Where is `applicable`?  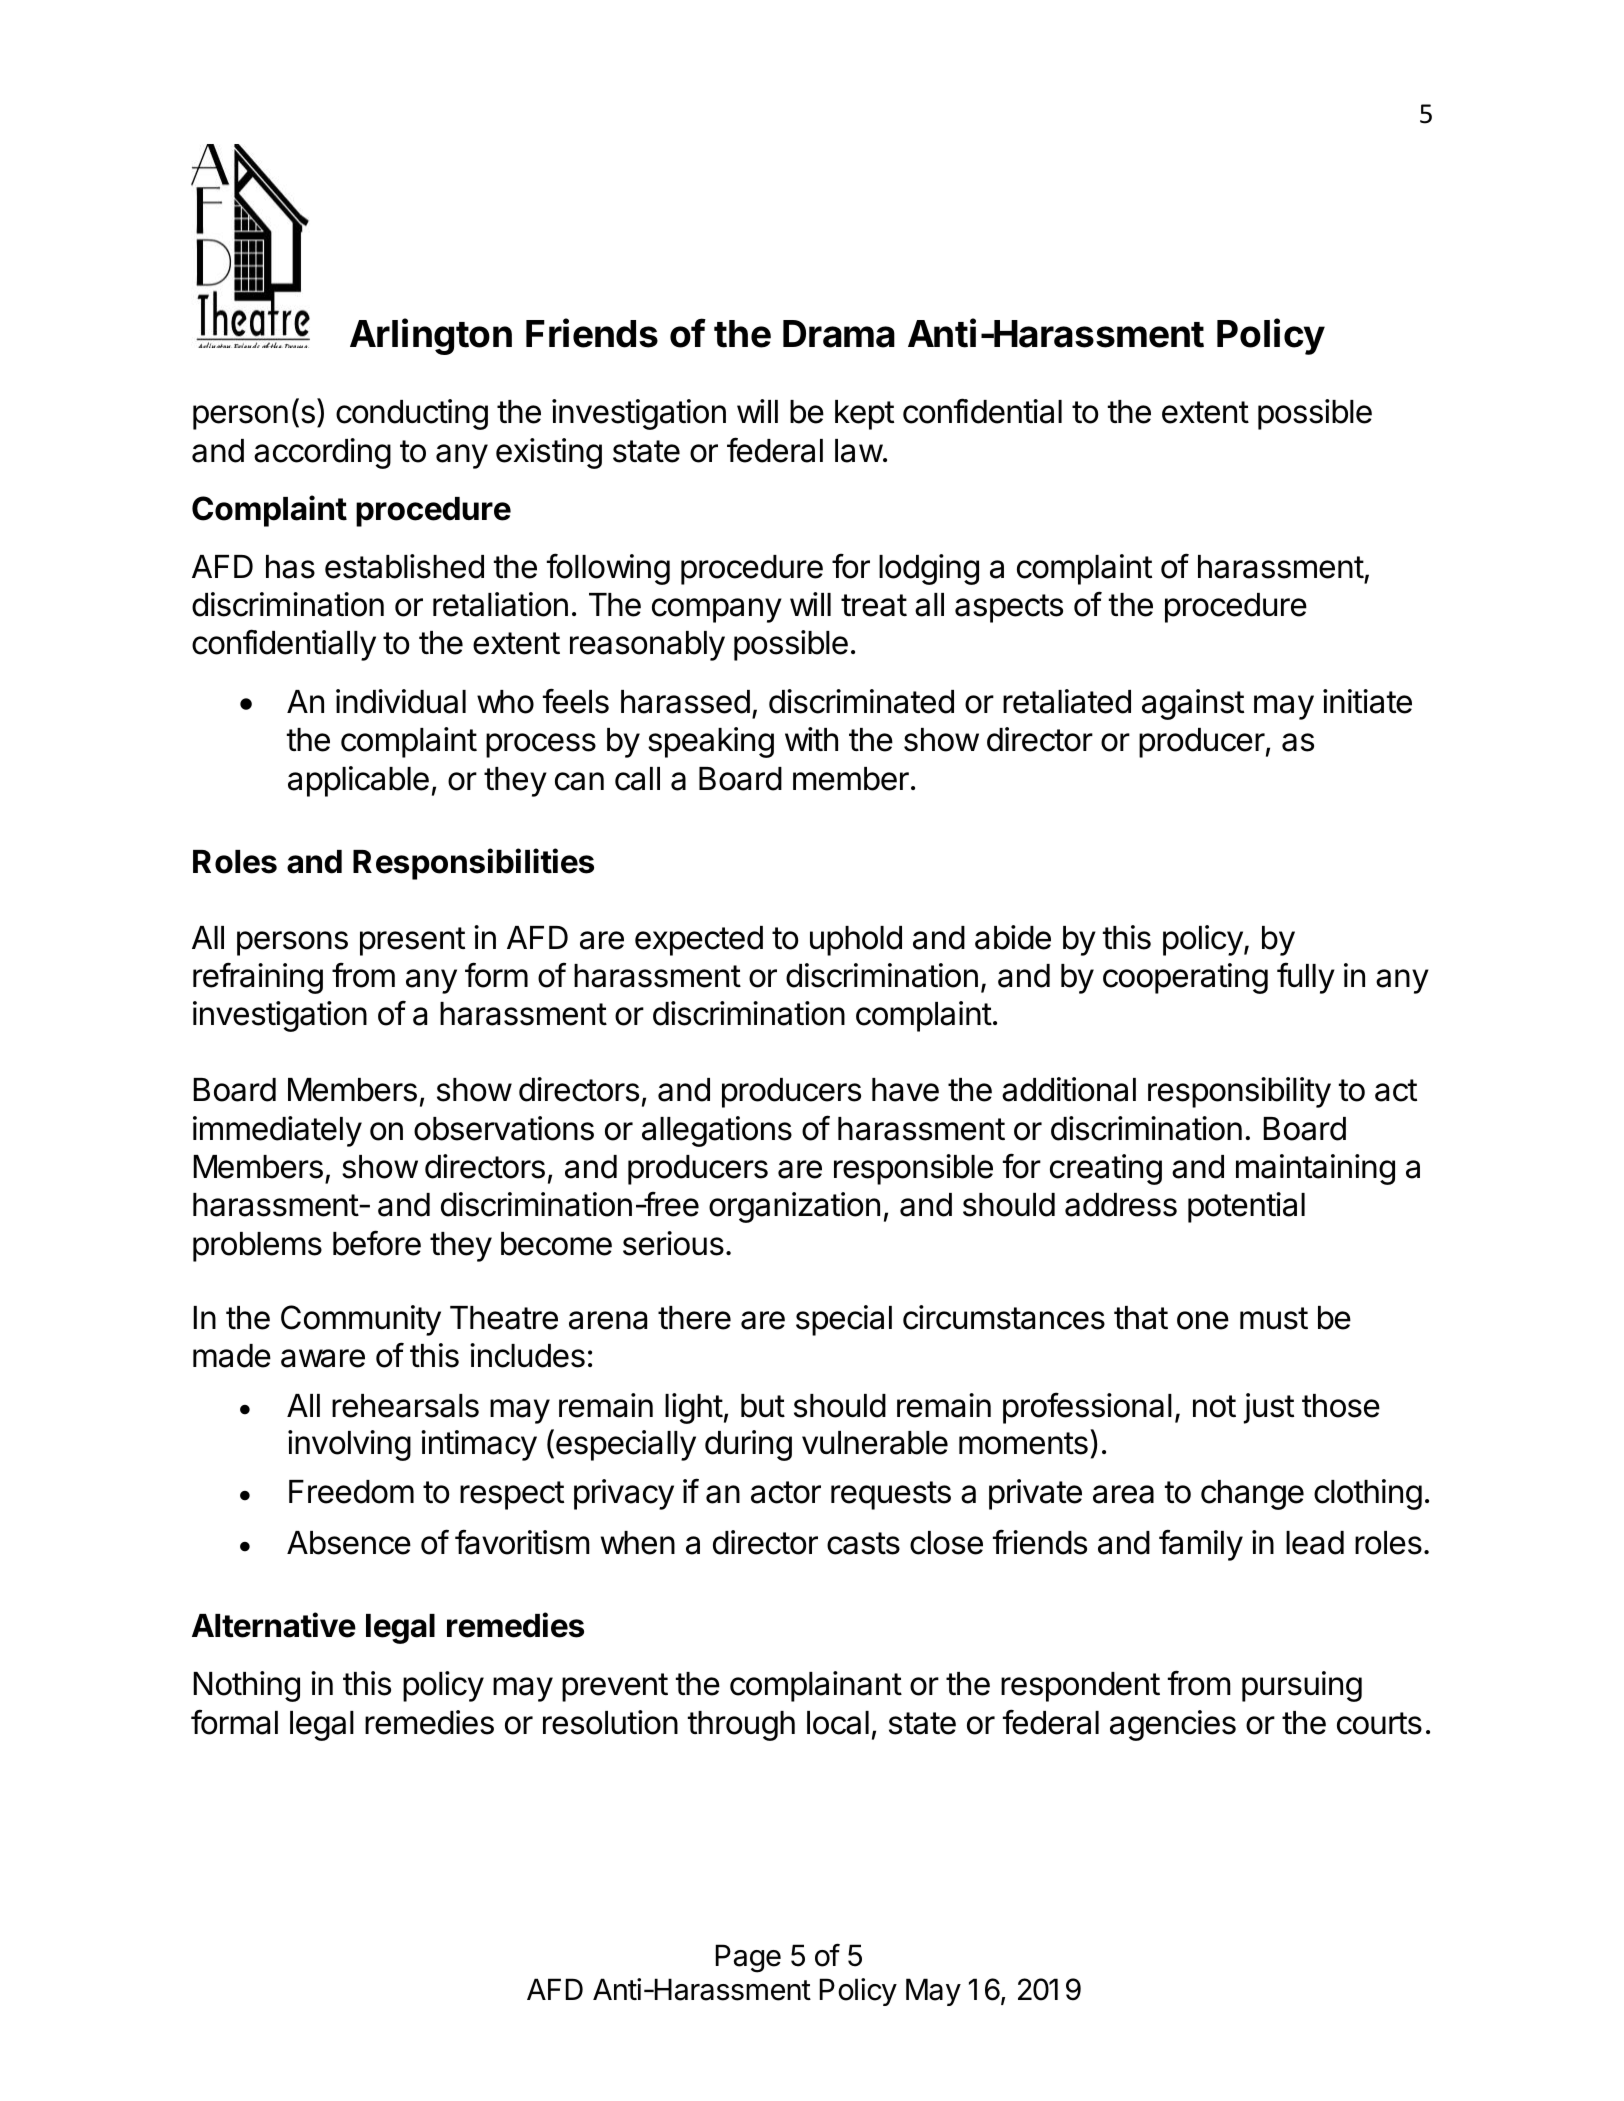
applicable is located at coordinates (358, 781).
